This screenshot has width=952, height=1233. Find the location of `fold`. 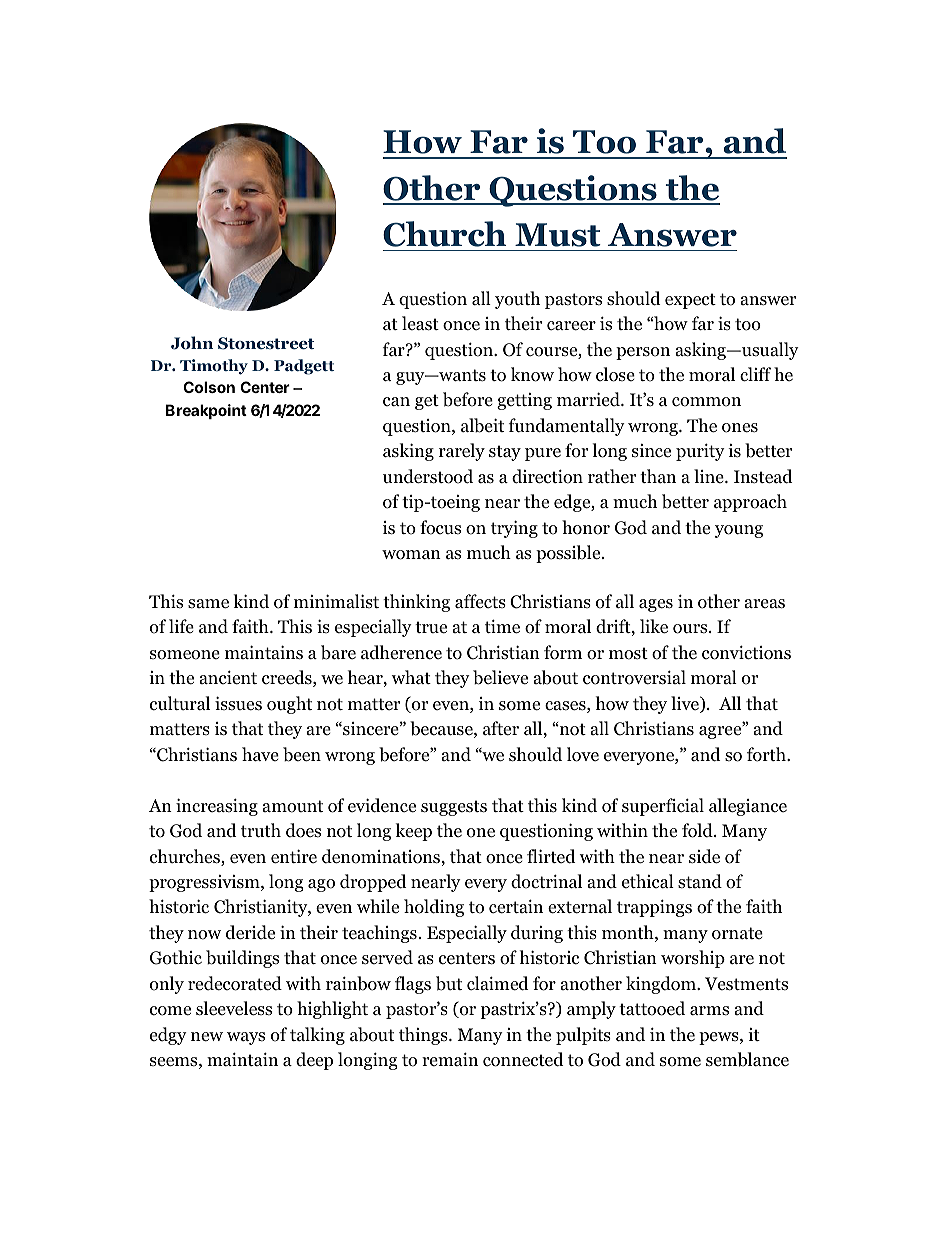

fold is located at coordinates (698, 830).
